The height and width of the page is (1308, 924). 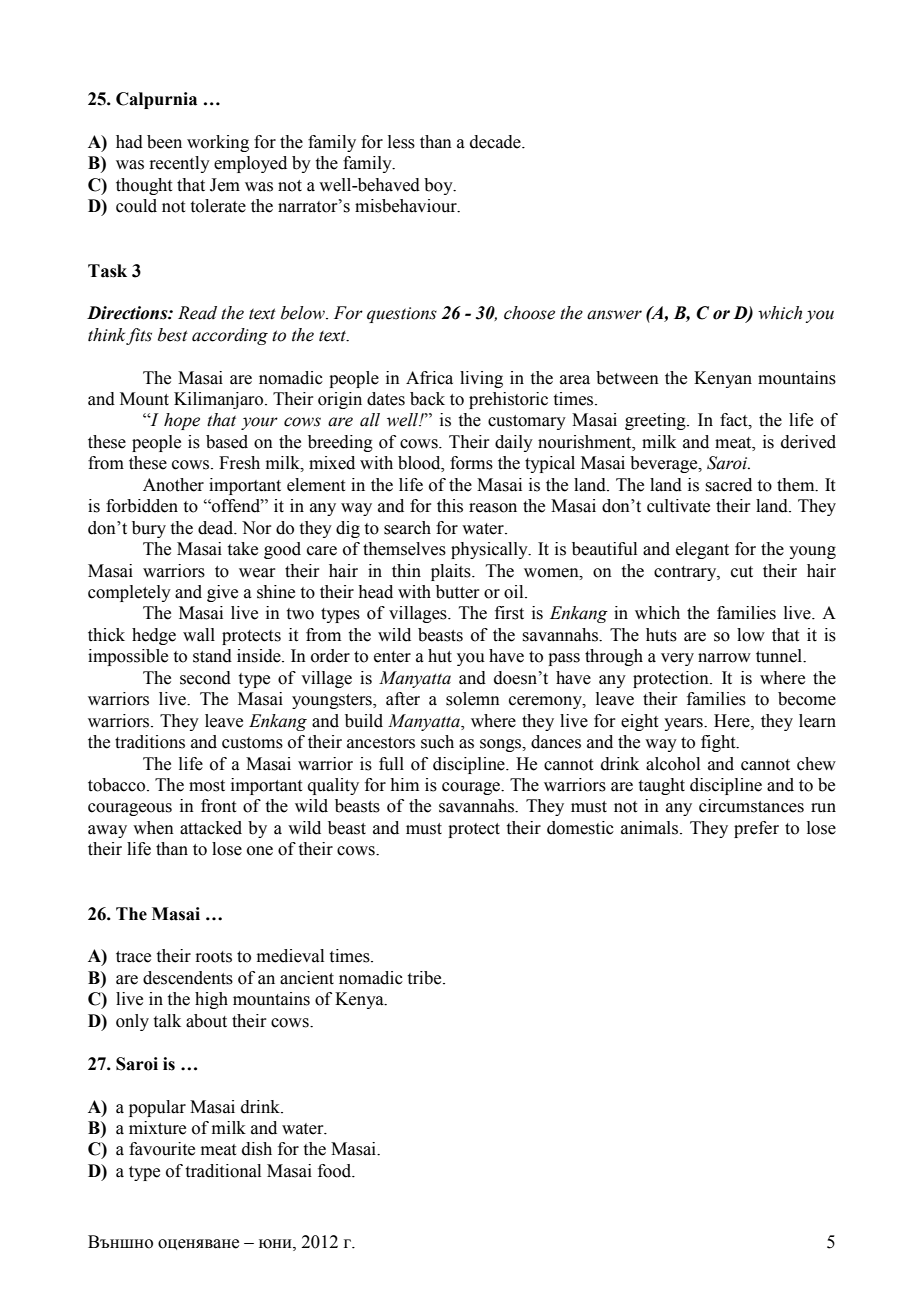 What do you see at coordinates (614, 315) in the page?
I see `answer` at bounding box center [614, 315].
